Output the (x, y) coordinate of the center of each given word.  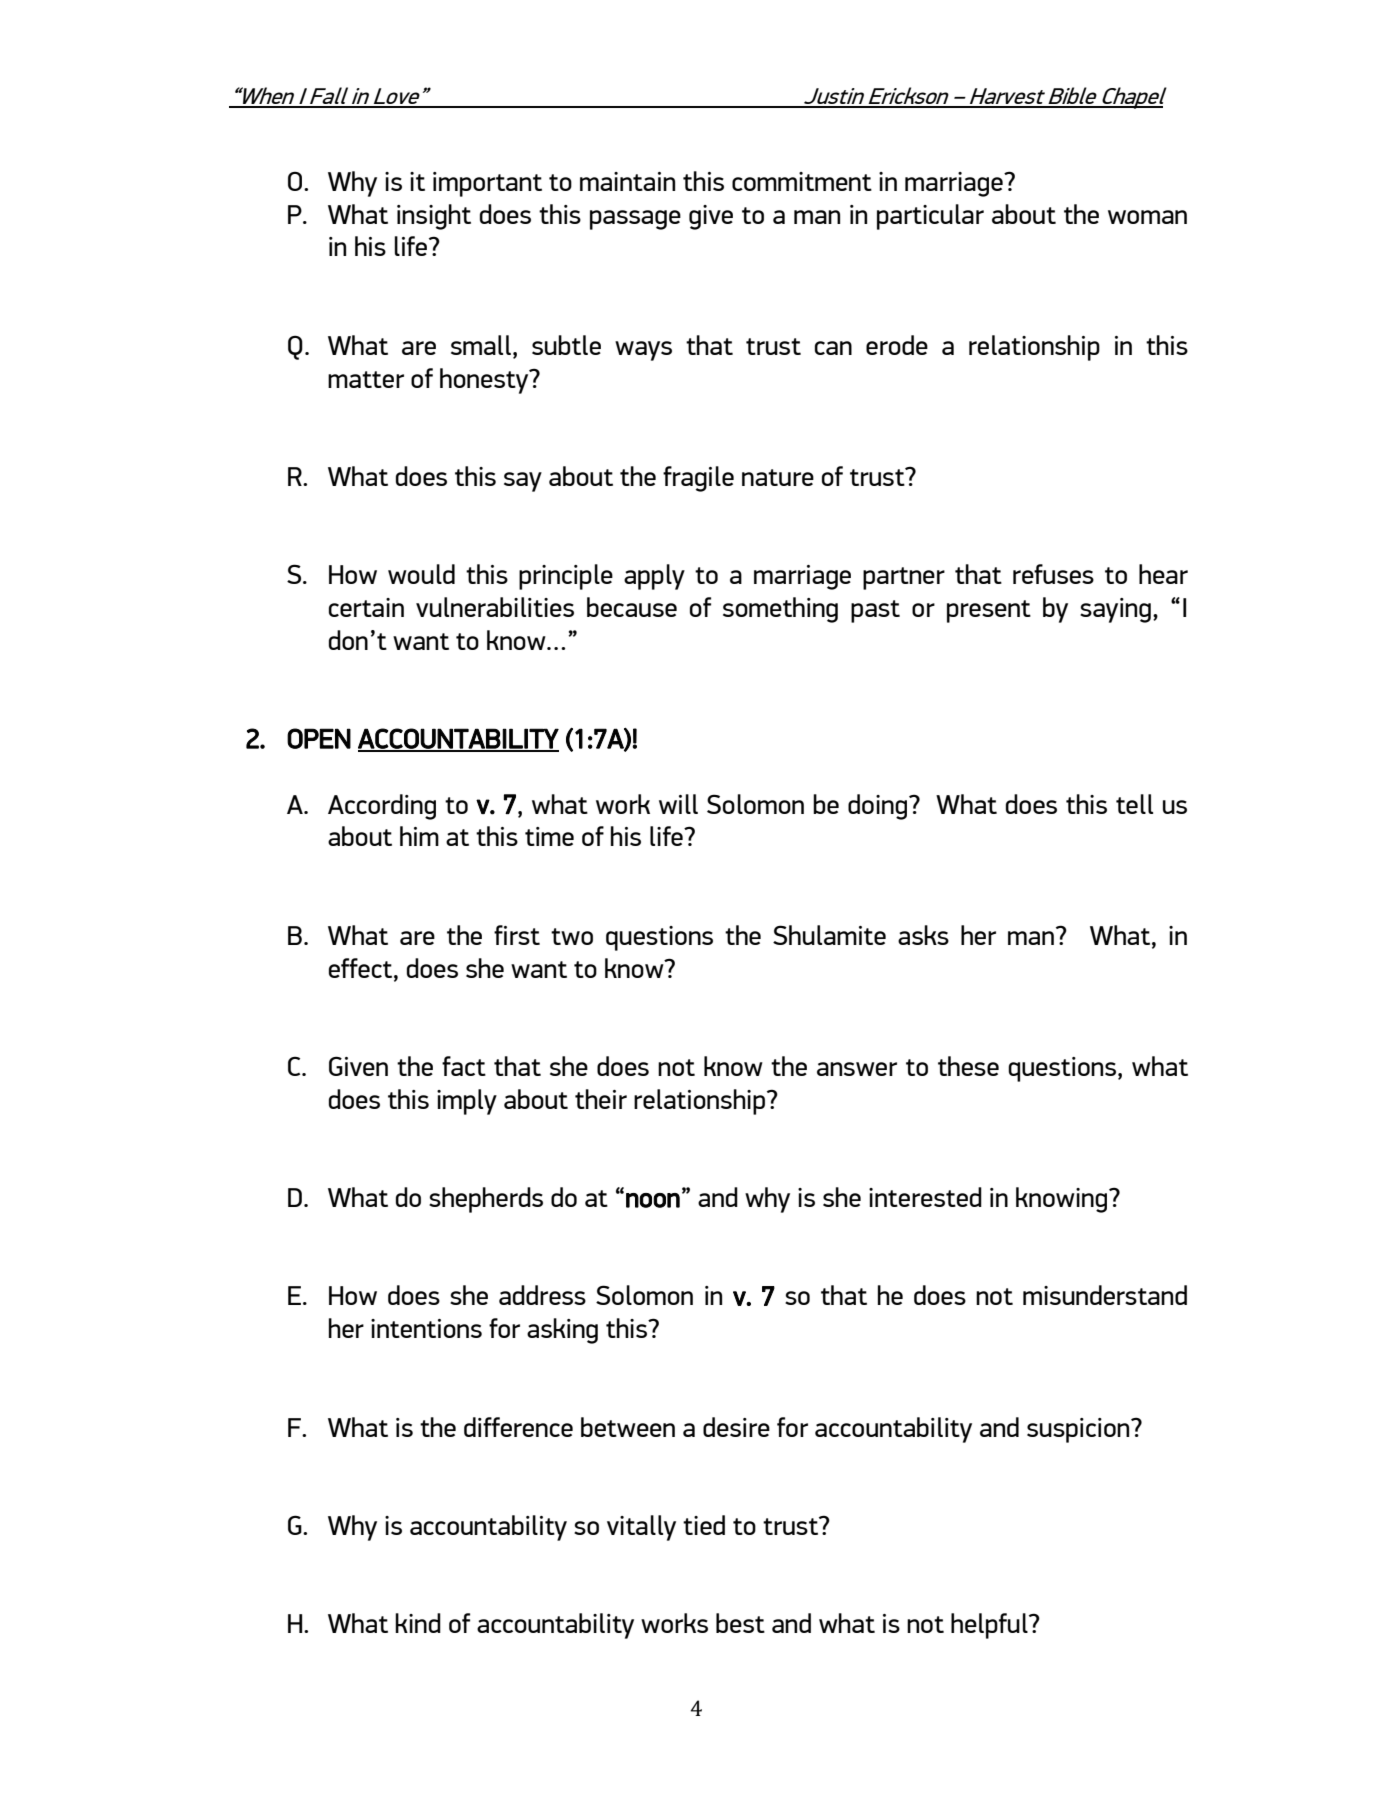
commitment (802, 181)
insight (434, 217)
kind (418, 1623)
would (421, 574)
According (382, 807)
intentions (426, 1328)
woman (1147, 217)
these (968, 1066)
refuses (1053, 574)
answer (857, 1069)
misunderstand (1105, 1295)
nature (778, 477)
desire (736, 1427)
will (678, 804)
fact (464, 1066)
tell (1134, 804)
